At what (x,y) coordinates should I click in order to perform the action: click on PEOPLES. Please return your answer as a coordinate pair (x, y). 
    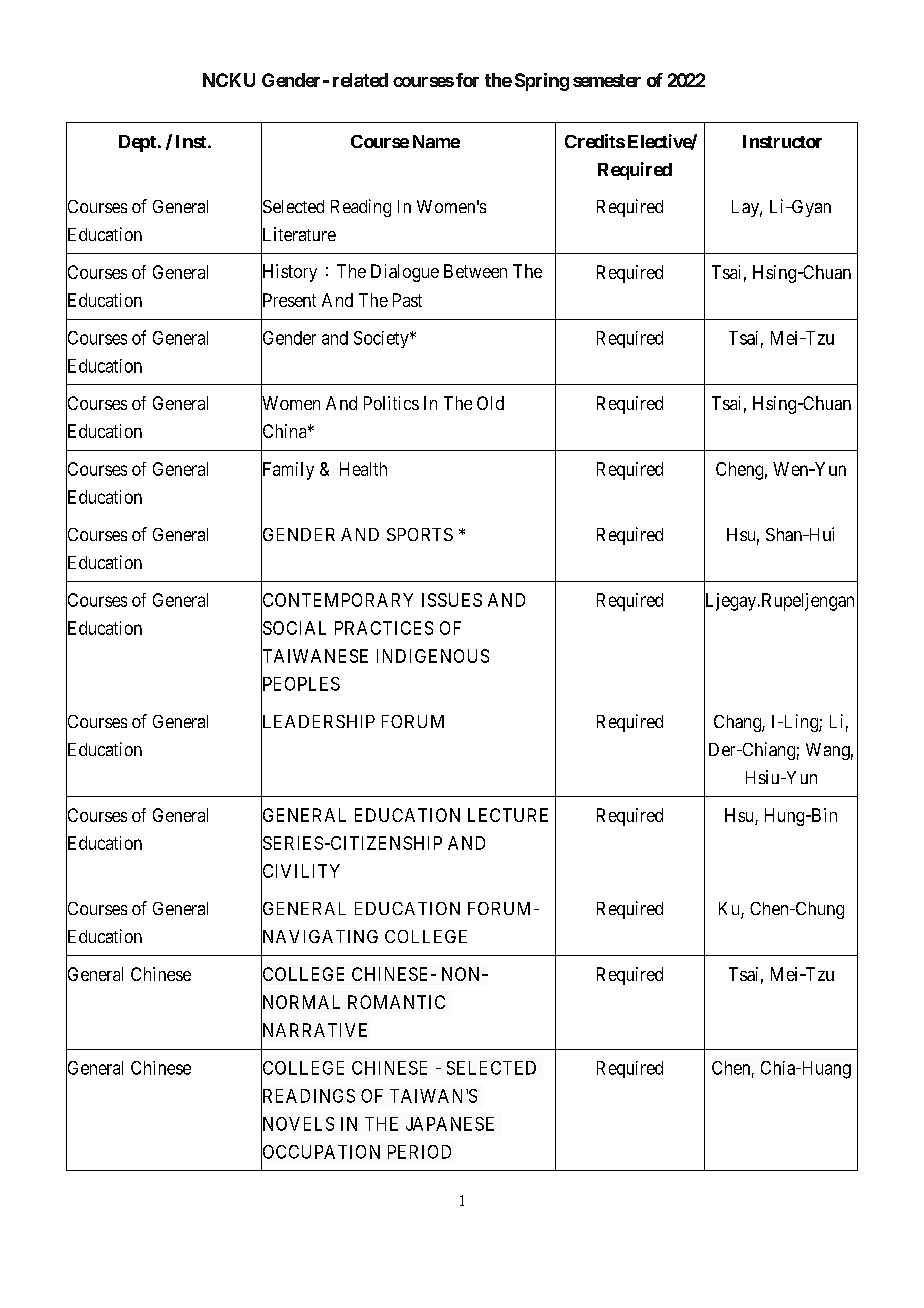
    Looking at the image, I should click on (300, 684).
